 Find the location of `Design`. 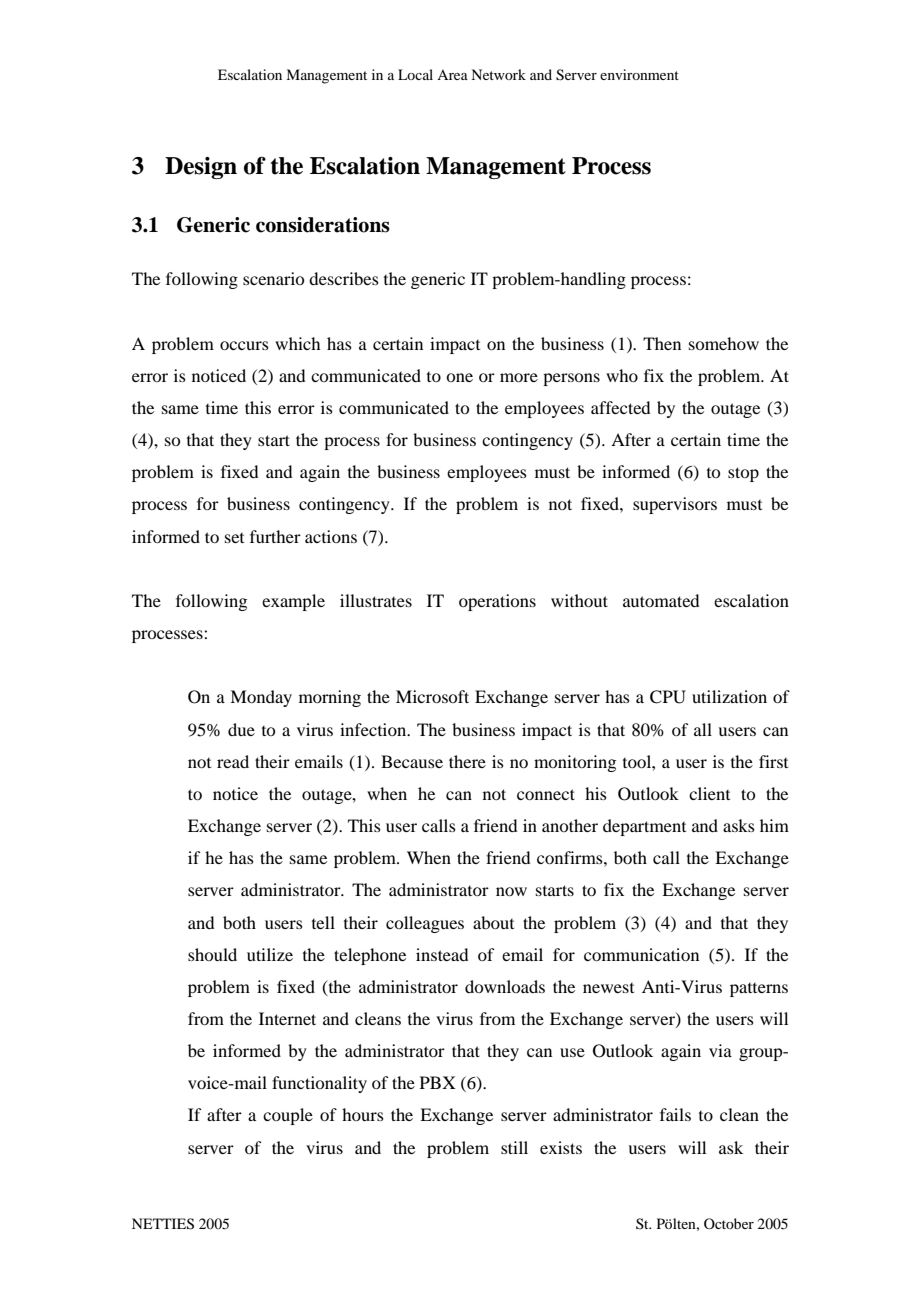

Design is located at coordinates (201, 168).
